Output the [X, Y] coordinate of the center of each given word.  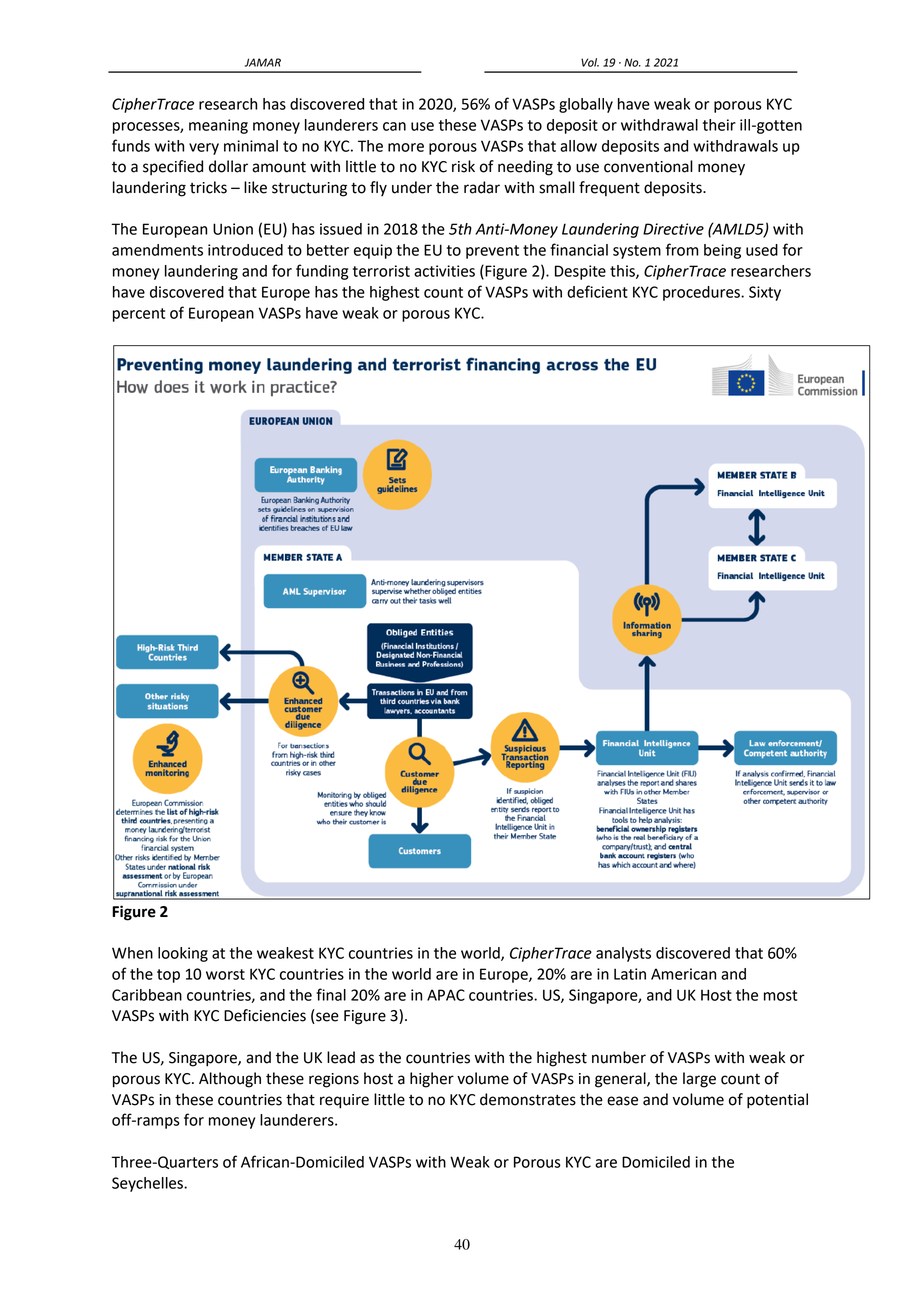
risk [463, 166]
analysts [623, 954]
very [204, 149]
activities [444, 271]
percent [139, 315]
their [719, 125]
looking [183, 954]
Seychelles [148, 1184]
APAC [446, 995]
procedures [702, 293]
